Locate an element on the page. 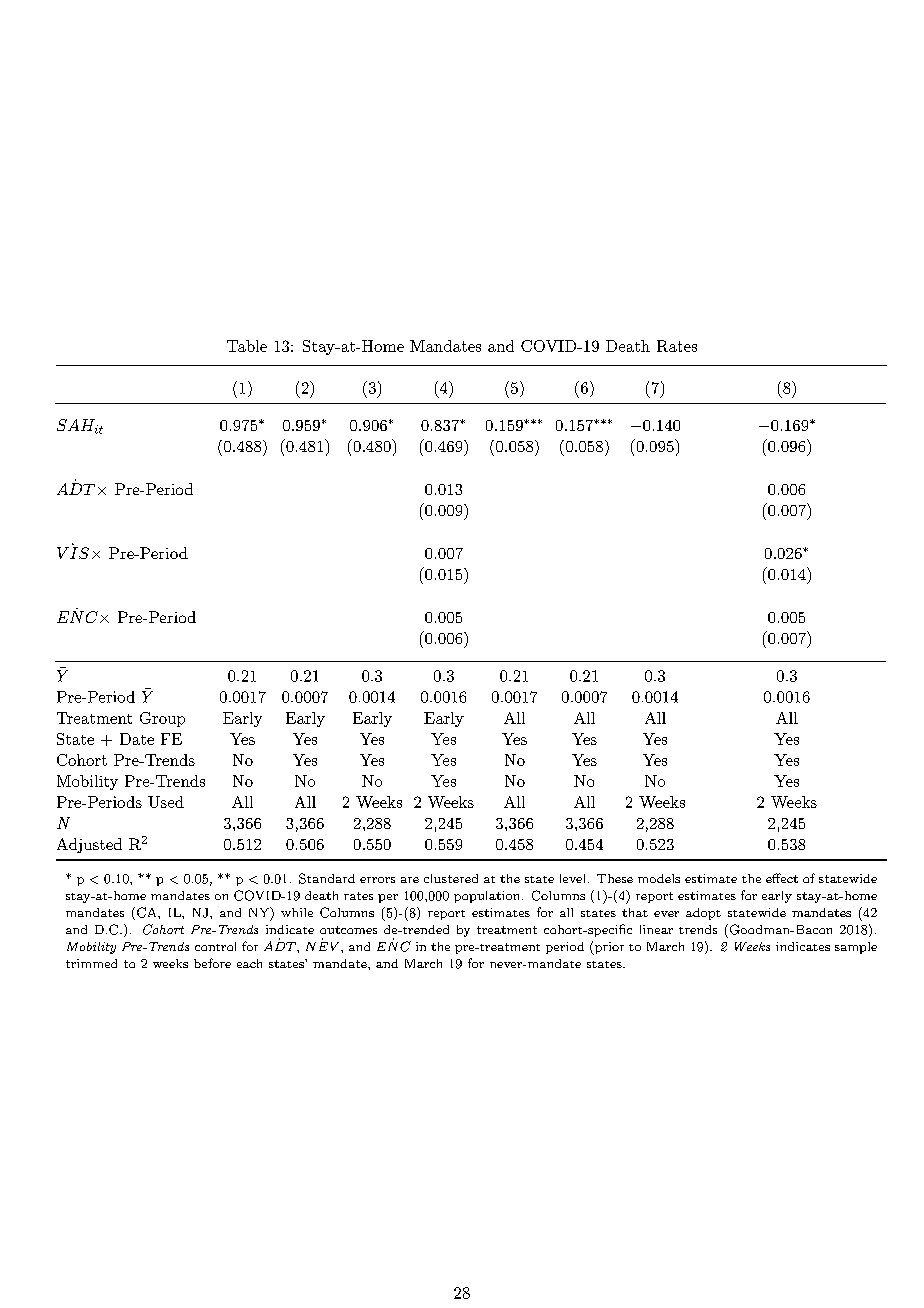  adopt is located at coordinates (703, 914).
